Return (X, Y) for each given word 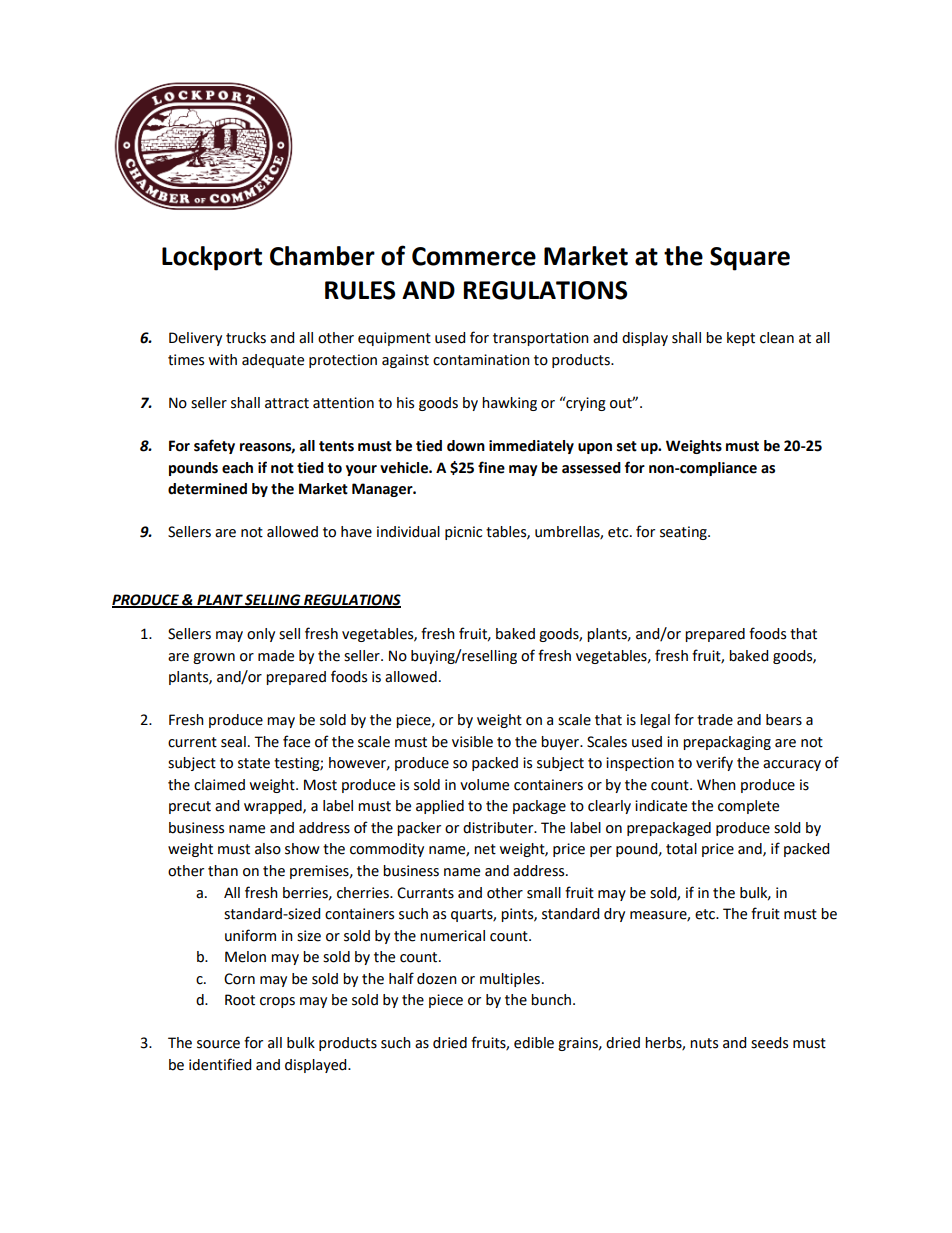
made (276, 656)
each (237, 468)
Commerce (474, 256)
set (627, 446)
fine (491, 467)
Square (750, 259)
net (485, 849)
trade (715, 720)
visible (472, 742)
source (218, 1044)
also (268, 849)
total (681, 849)
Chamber (322, 256)
